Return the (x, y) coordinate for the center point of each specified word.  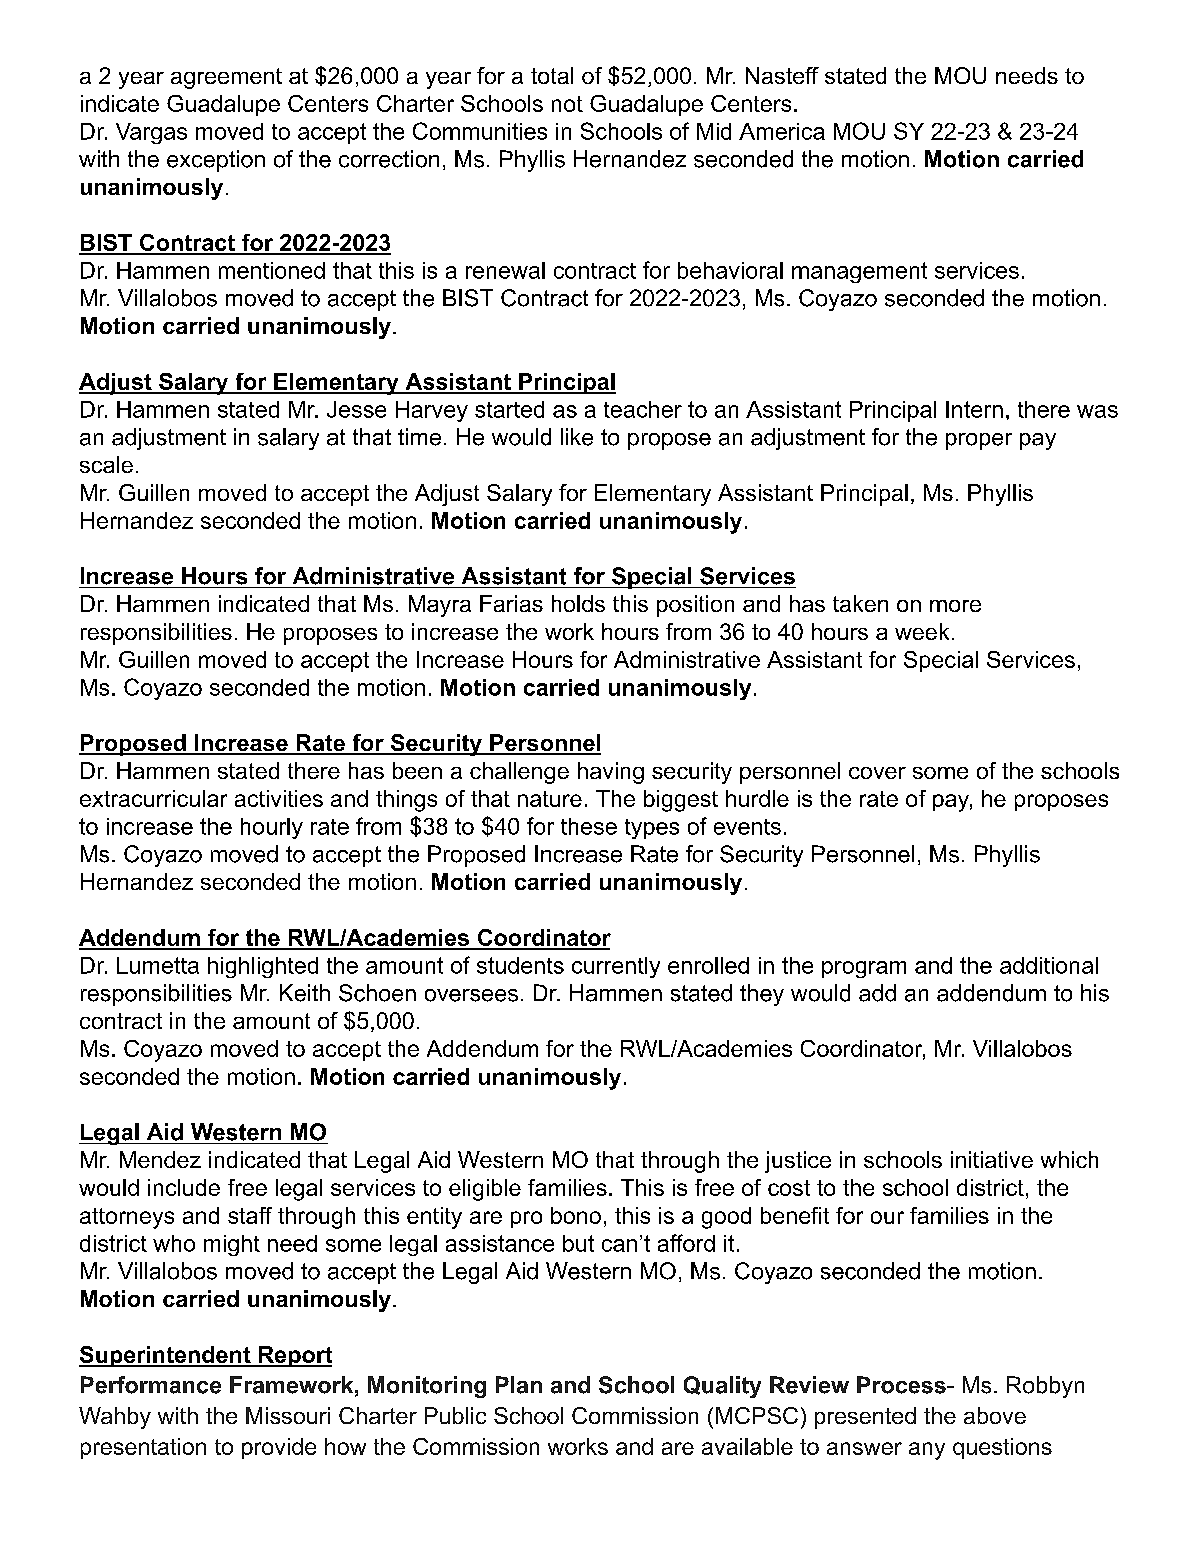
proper (979, 441)
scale (106, 464)
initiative (992, 1159)
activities (279, 798)
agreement (226, 78)
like (577, 437)
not (567, 104)
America (782, 131)
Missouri (288, 1415)
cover (877, 773)
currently (616, 967)
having (611, 773)
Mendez (160, 1159)
